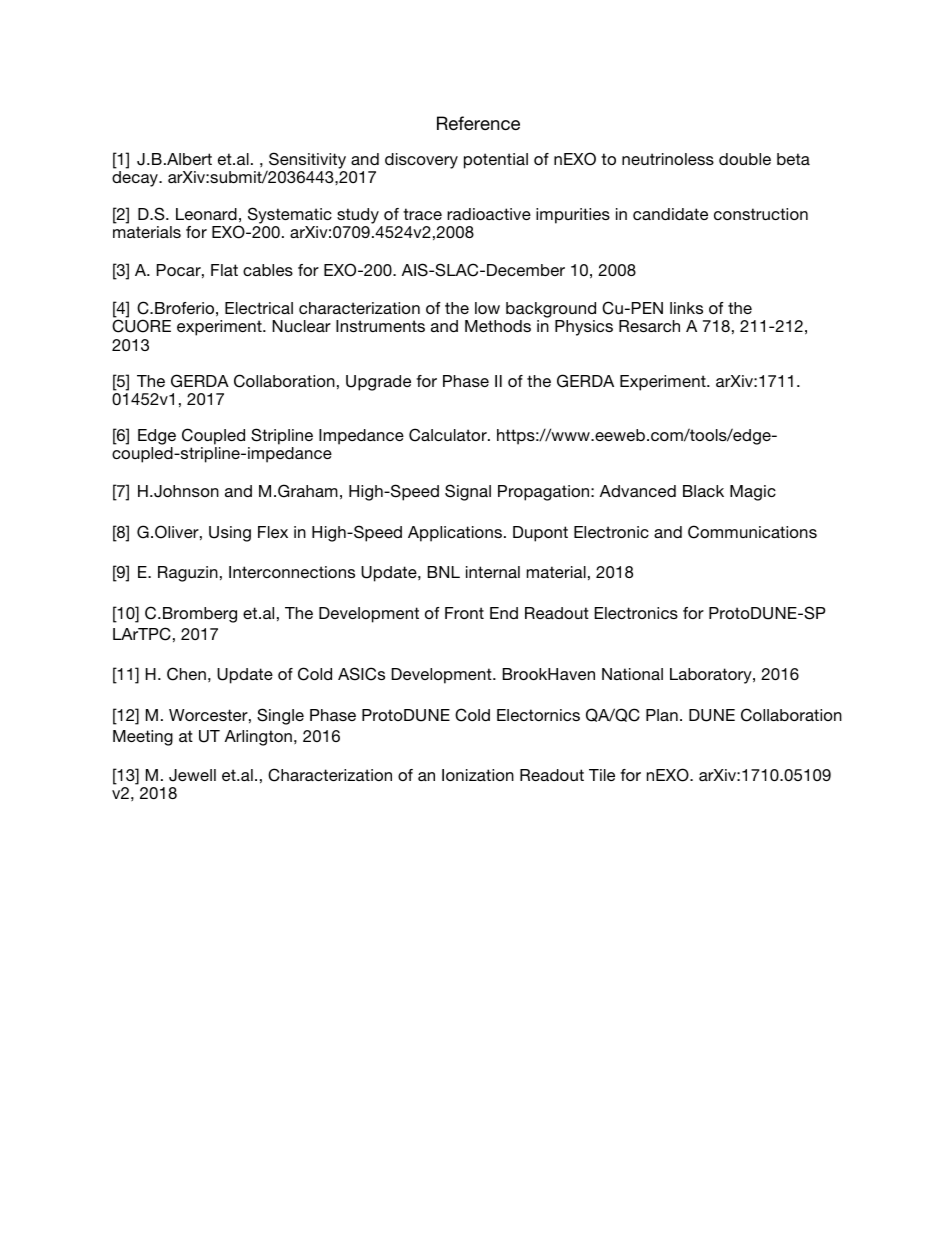 The height and width of the screenshot is (1233, 952). Describe the element at coordinates (703, 491) in the screenshot. I see `Black` at that location.
